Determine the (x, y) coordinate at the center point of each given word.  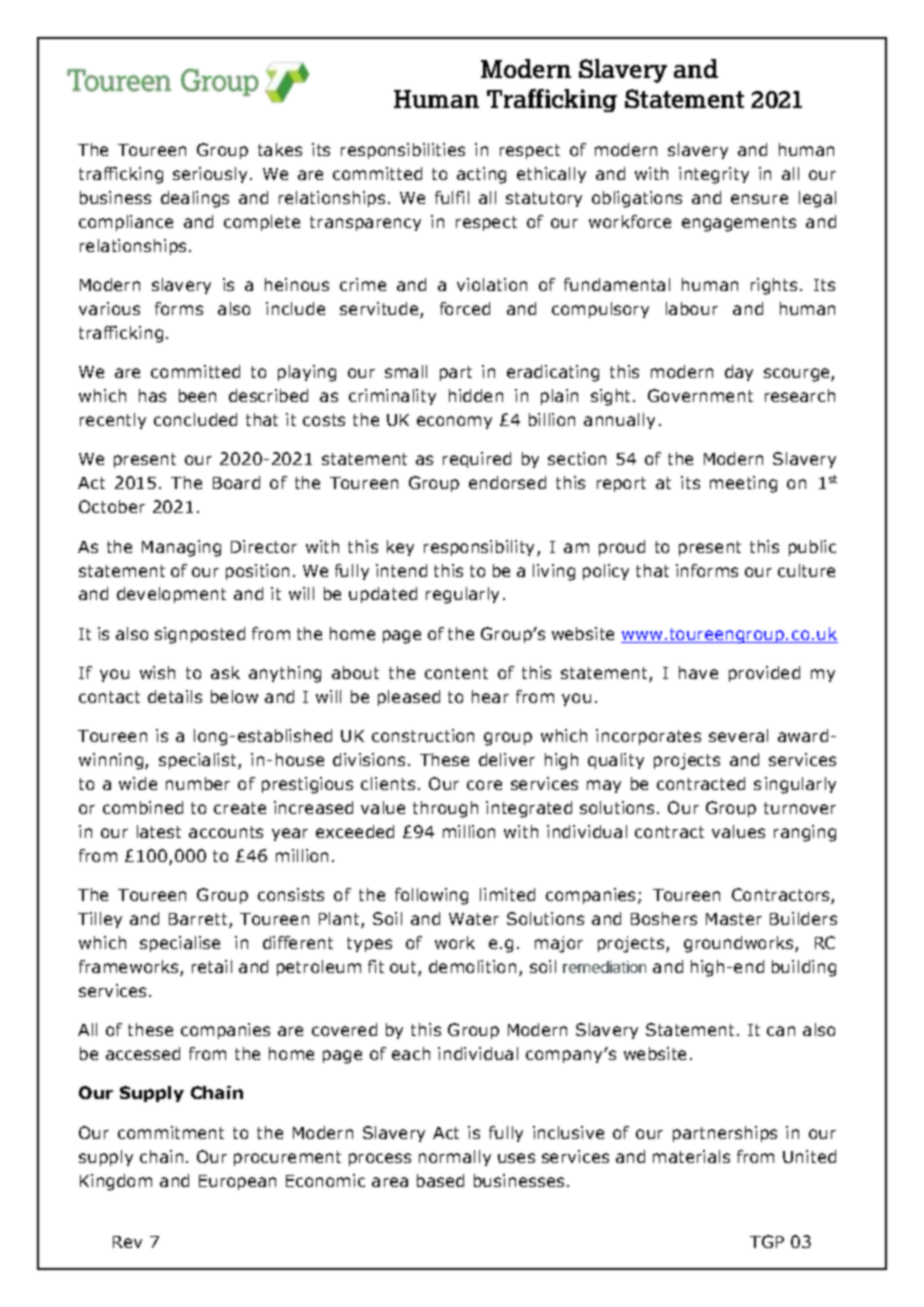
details (175, 696)
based (440, 1180)
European (237, 1182)
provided (764, 674)
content (456, 673)
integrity (714, 175)
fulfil (452, 197)
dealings (195, 199)
